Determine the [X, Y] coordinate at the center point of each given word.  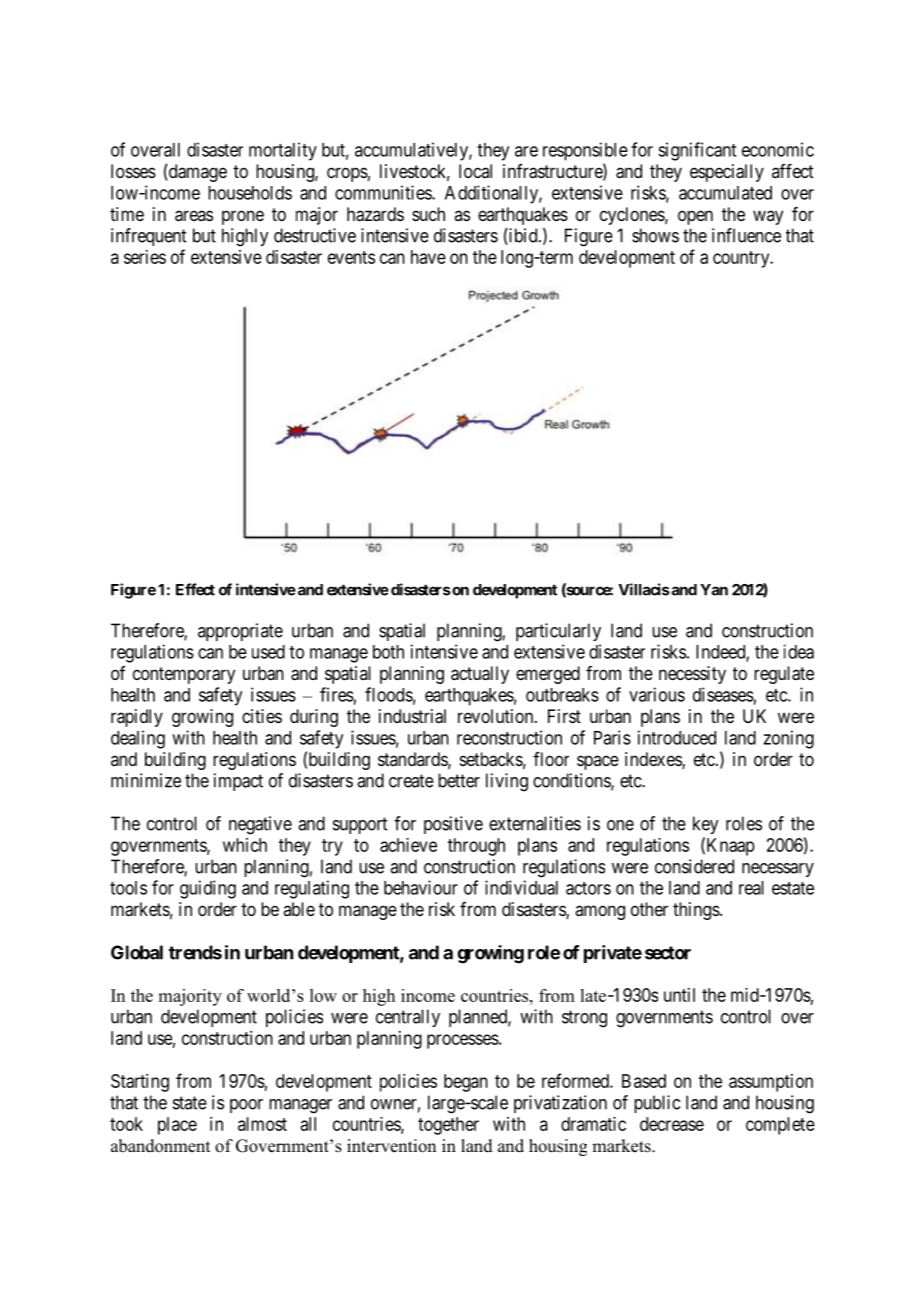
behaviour [421, 887]
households [250, 193]
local [475, 171]
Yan [714, 590]
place [177, 1126]
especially [727, 173]
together [448, 1126]
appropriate [240, 632]
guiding [208, 889]
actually [480, 675]
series [145, 257]
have [428, 257]
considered [694, 866]
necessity [692, 675]
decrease [672, 1124]
